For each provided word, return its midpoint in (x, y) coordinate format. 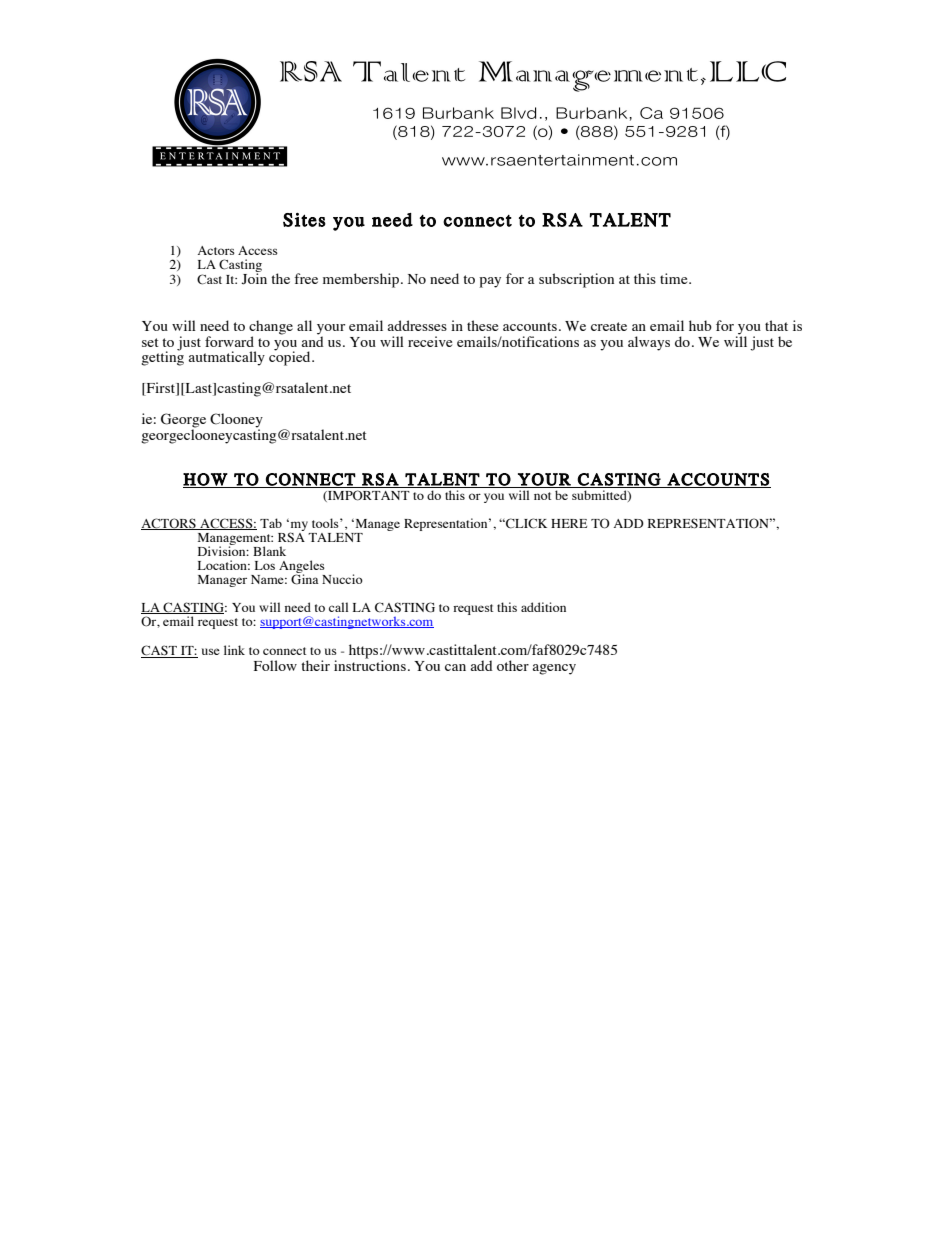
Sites (304, 220)
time (675, 278)
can (455, 667)
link (234, 650)
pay (490, 282)
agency (554, 669)
